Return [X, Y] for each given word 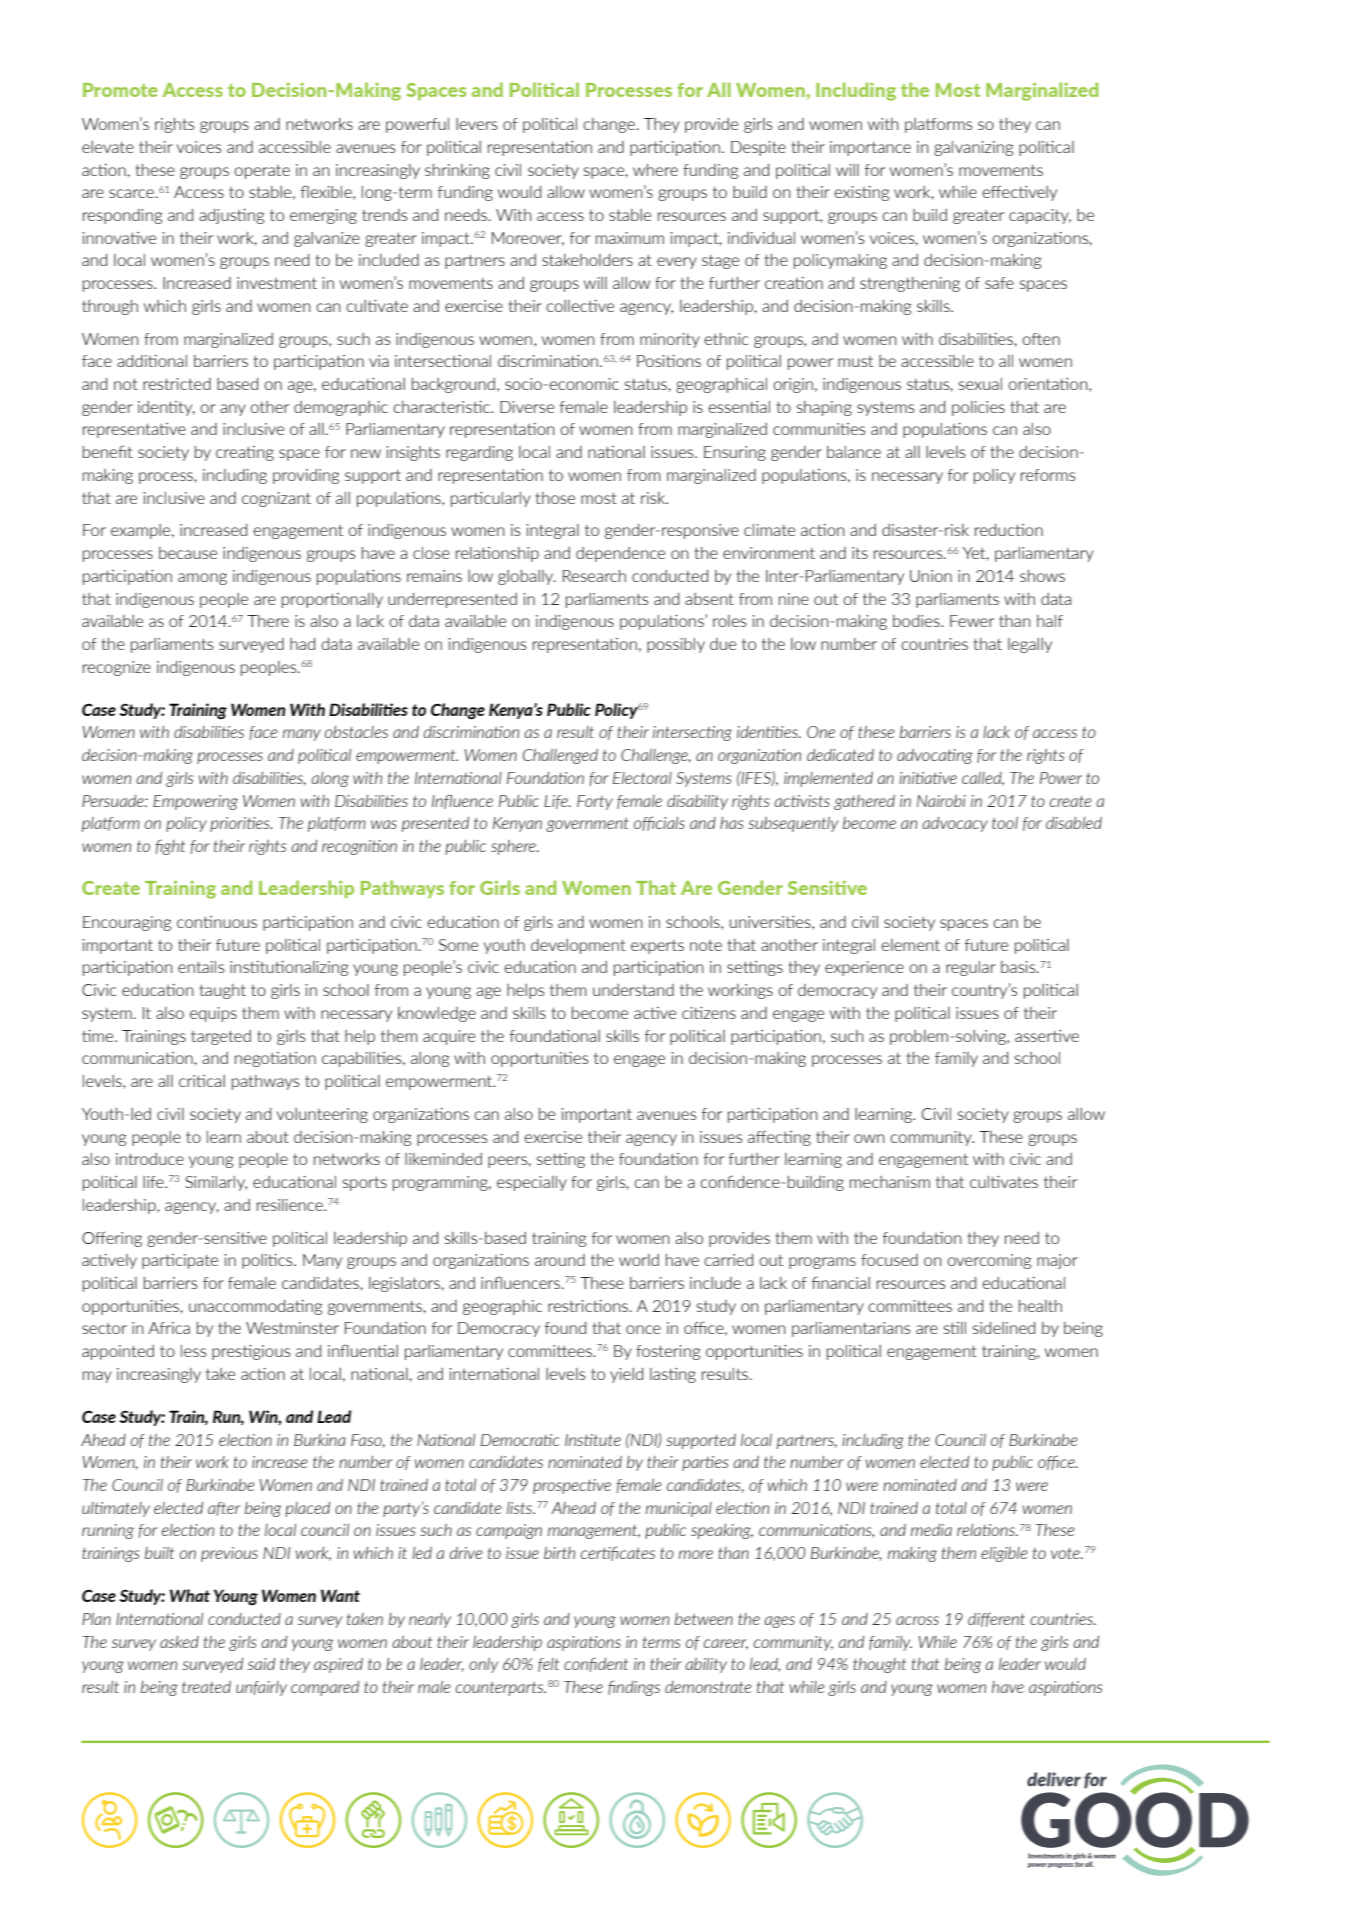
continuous [217, 922]
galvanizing [973, 148]
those [555, 498]
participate [180, 1261]
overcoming [989, 1261]
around [560, 1260]
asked [179, 1642]
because [188, 553]
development [578, 946]
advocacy [955, 824]
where [655, 170]
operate [262, 172]
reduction [1009, 530]
